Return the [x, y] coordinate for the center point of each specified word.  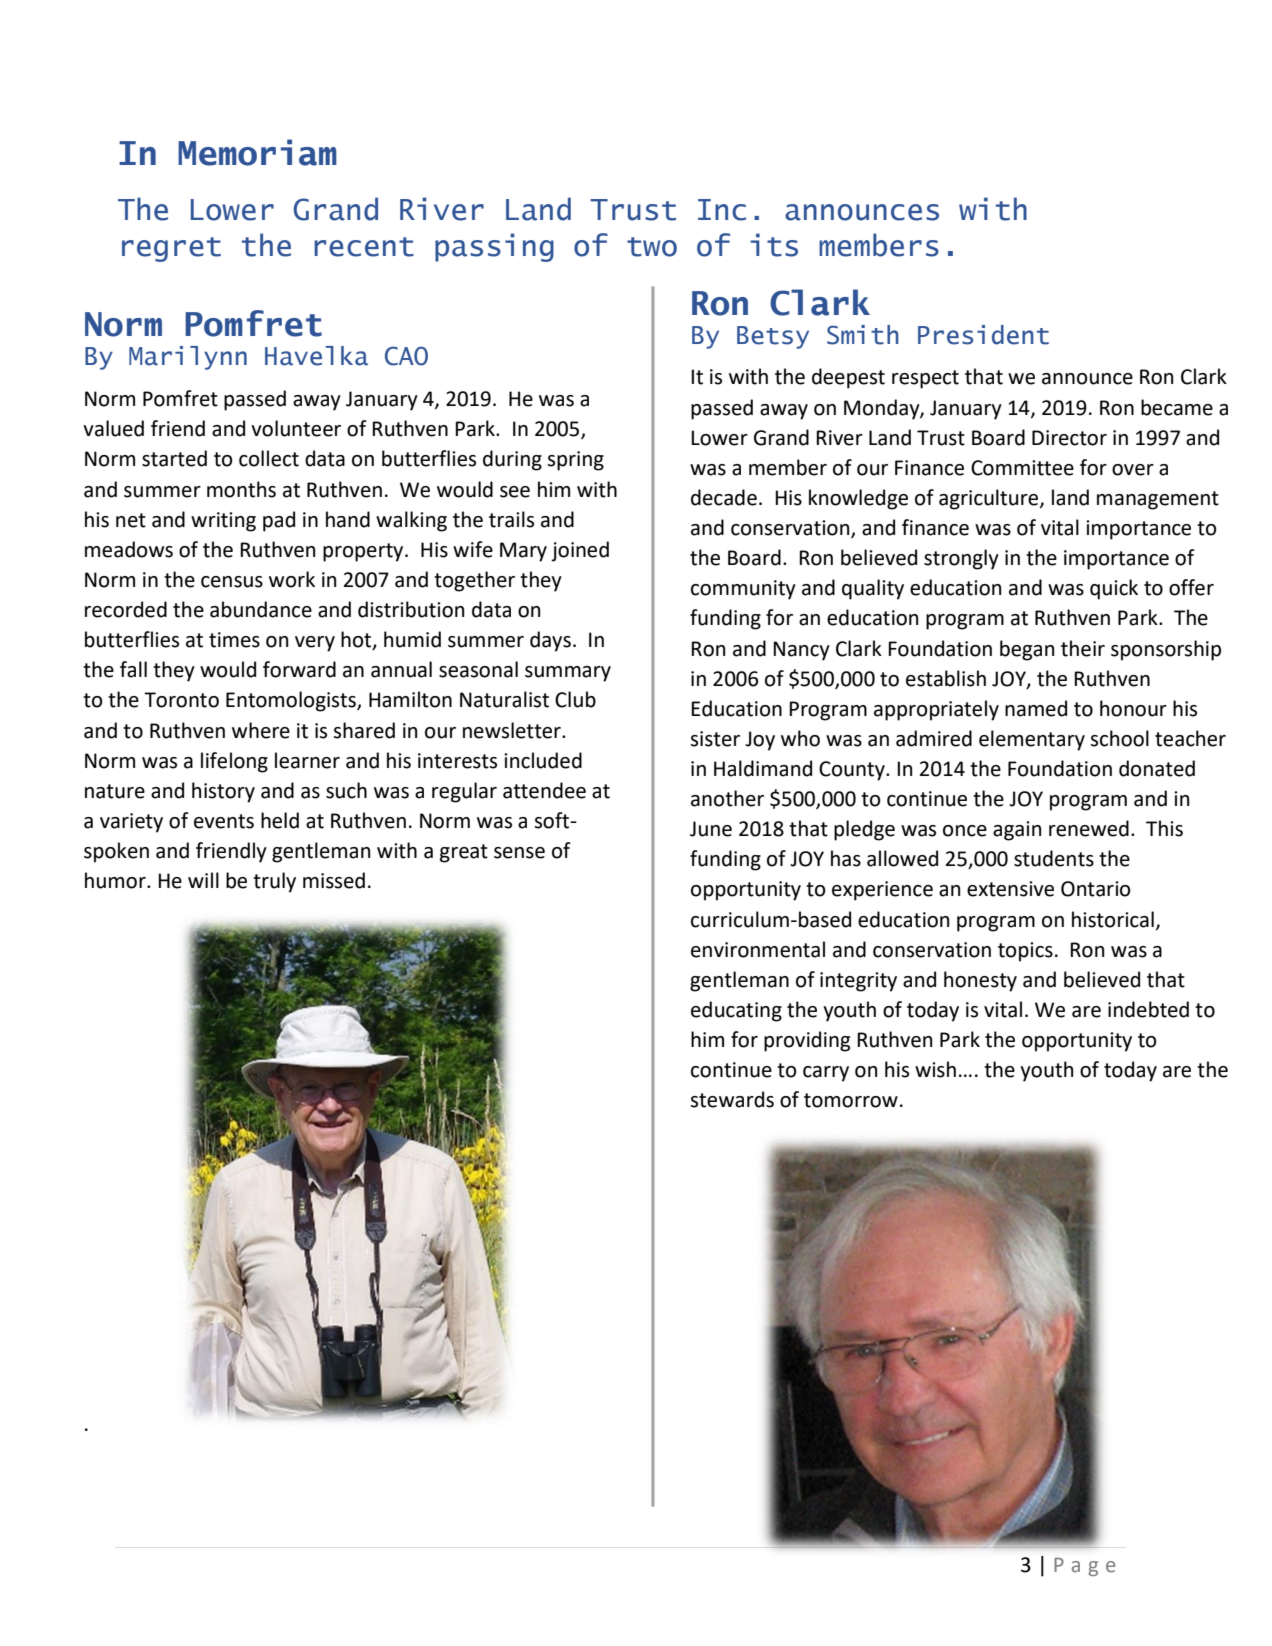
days [550, 641]
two [652, 247]
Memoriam [257, 152]
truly [274, 882]
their [1083, 648]
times [234, 640]
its [774, 245]
